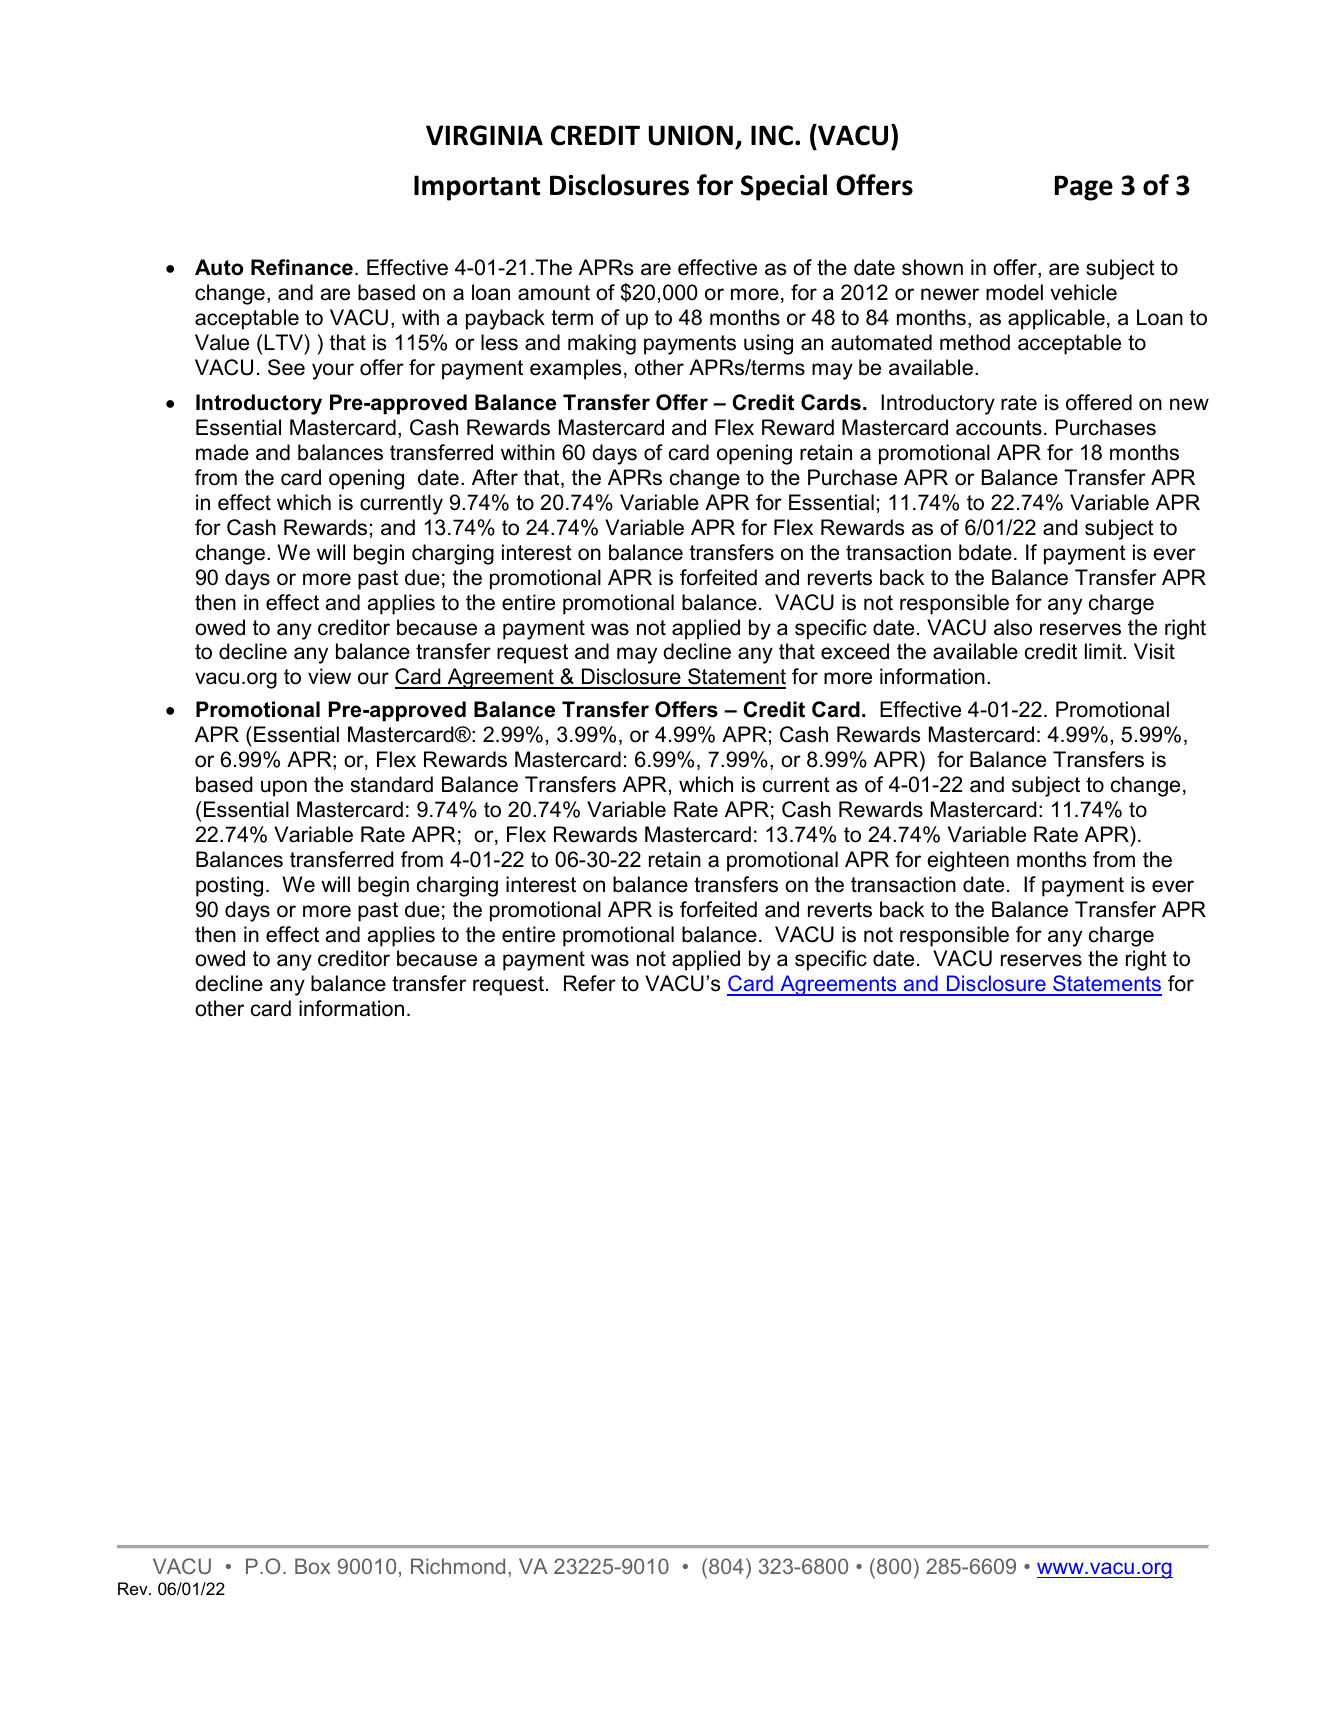  What do you see at coordinates (968, 861) in the screenshot?
I see `eighteen` at bounding box center [968, 861].
